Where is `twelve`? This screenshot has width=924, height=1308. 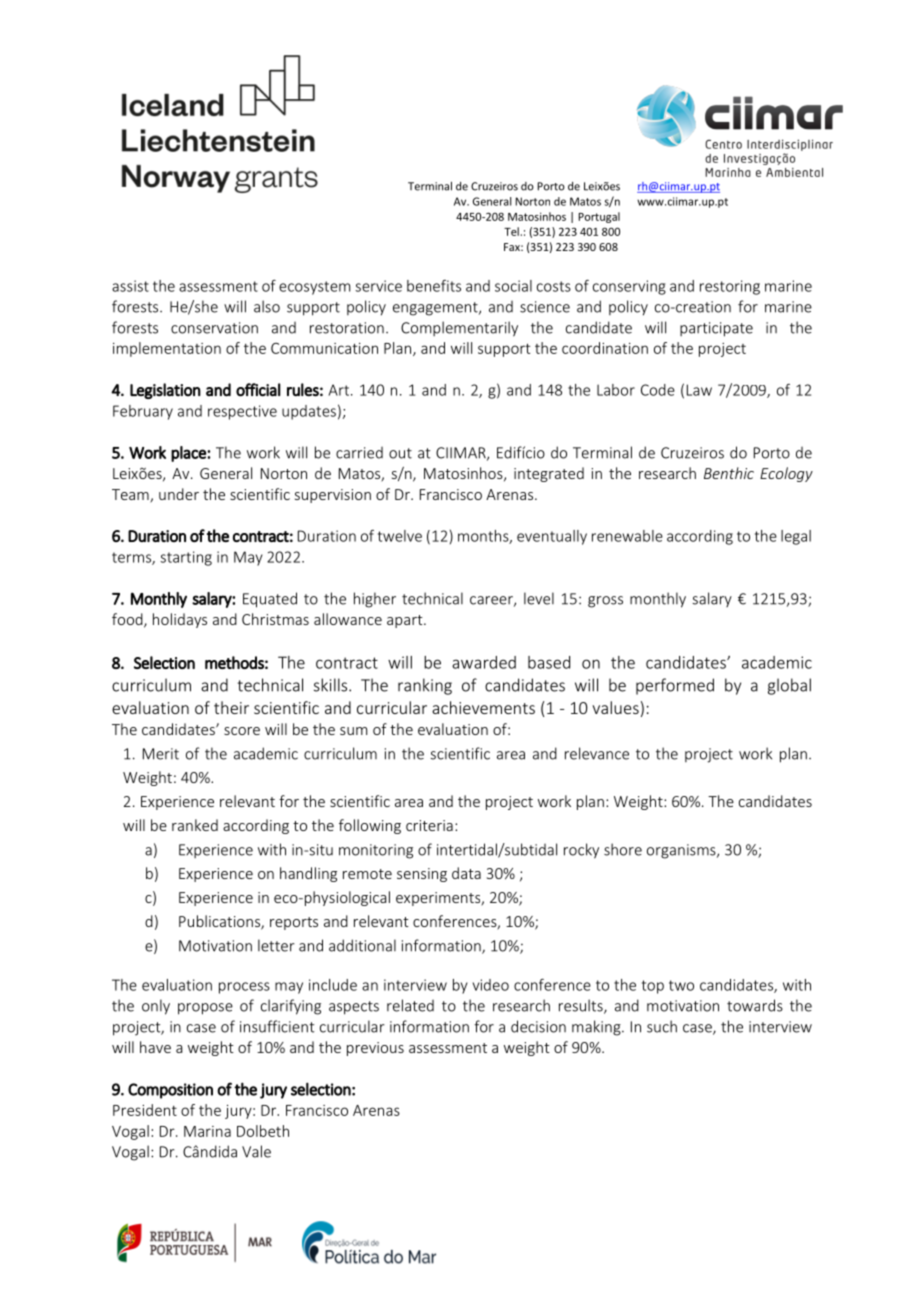 twelve is located at coordinates (400, 536).
